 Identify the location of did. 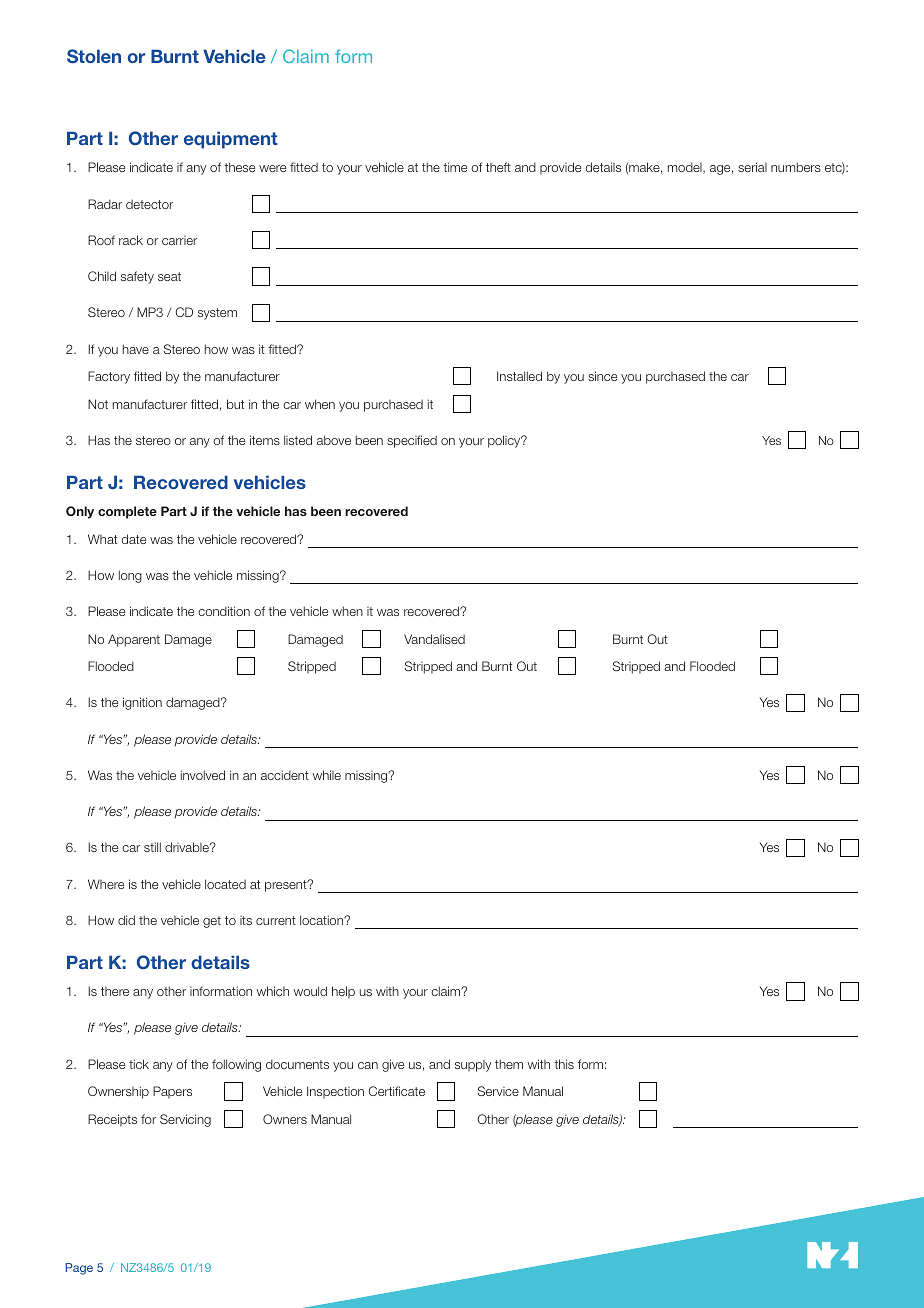
(126, 920).
